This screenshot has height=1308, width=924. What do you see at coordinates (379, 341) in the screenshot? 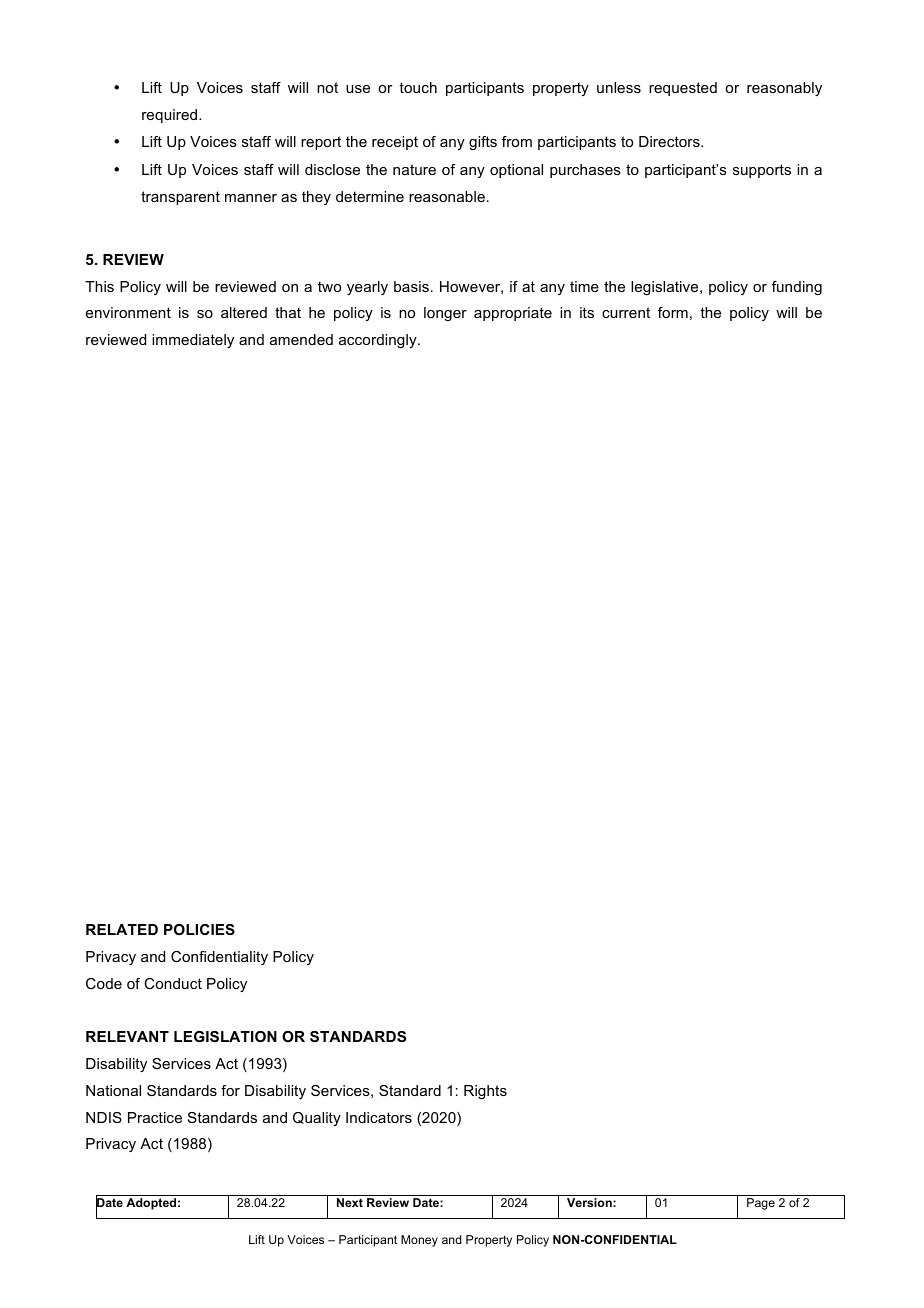
I see `accordingly` at bounding box center [379, 341].
